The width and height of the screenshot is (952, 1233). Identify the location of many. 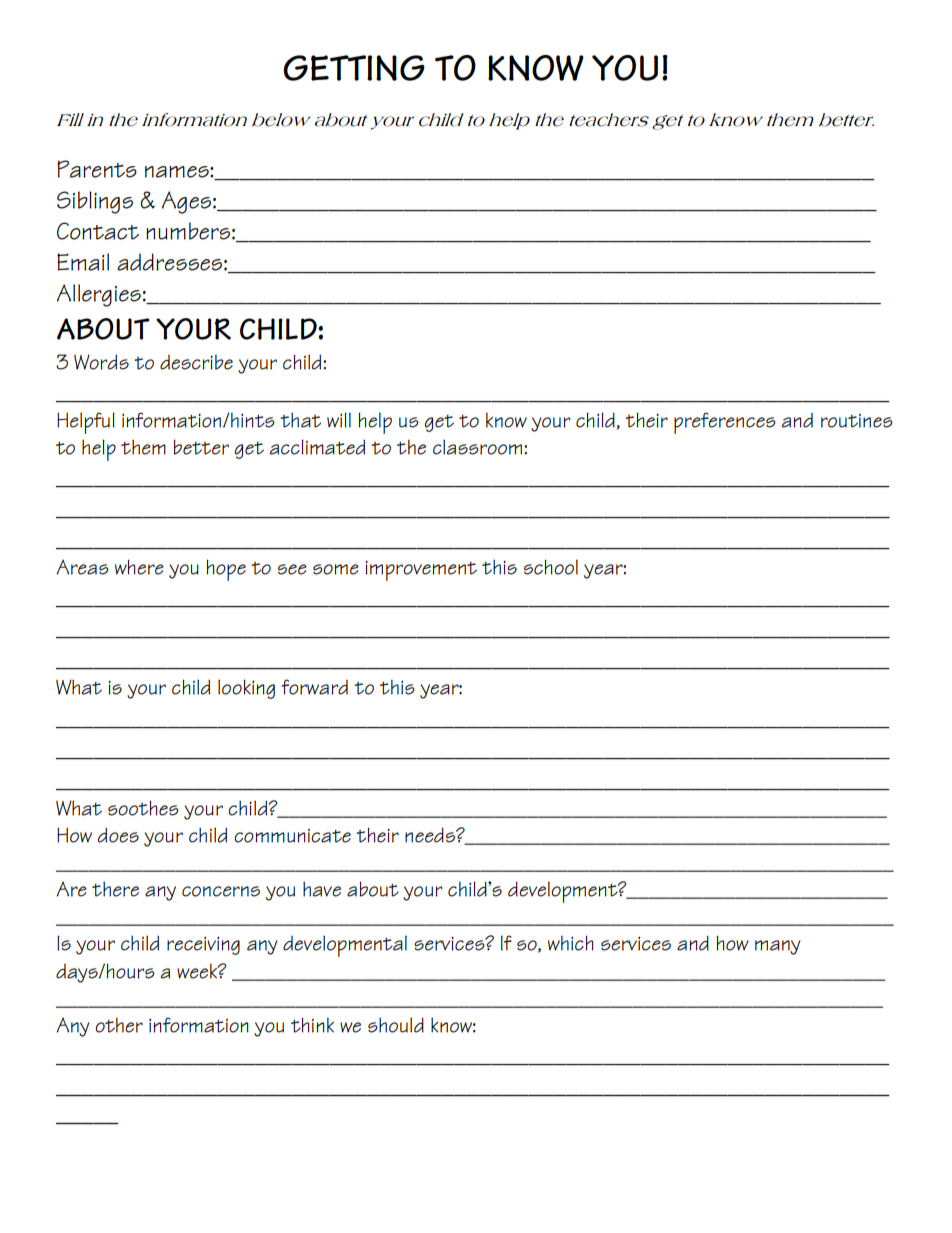
(777, 947).
